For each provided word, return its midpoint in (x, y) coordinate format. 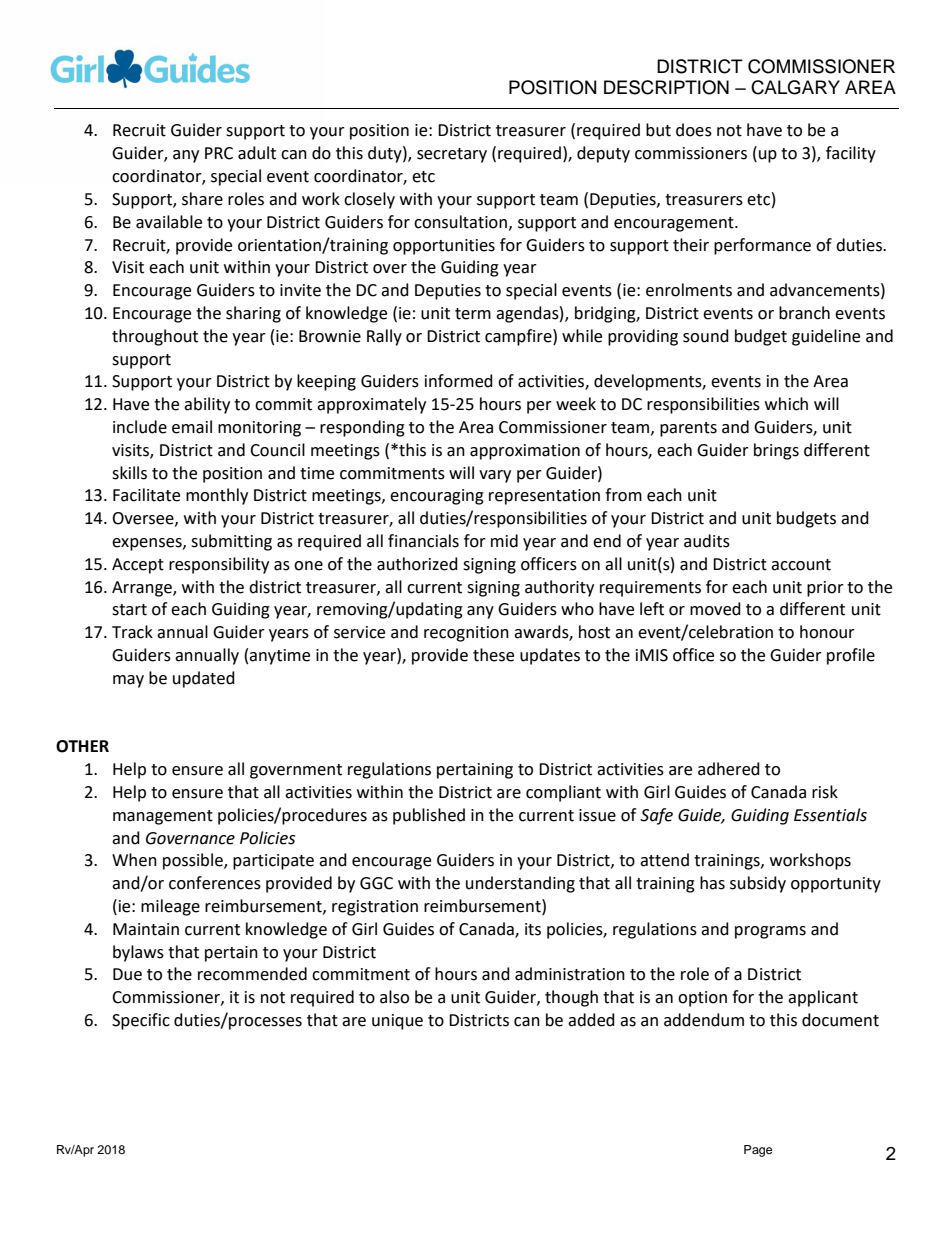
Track (132, 632)
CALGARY (795, 87)
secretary (452, 155)
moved (715, 609)
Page (758, 1151)
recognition (466, 634)
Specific (141, 1021)
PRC (219, 153)
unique (397, 1022)
